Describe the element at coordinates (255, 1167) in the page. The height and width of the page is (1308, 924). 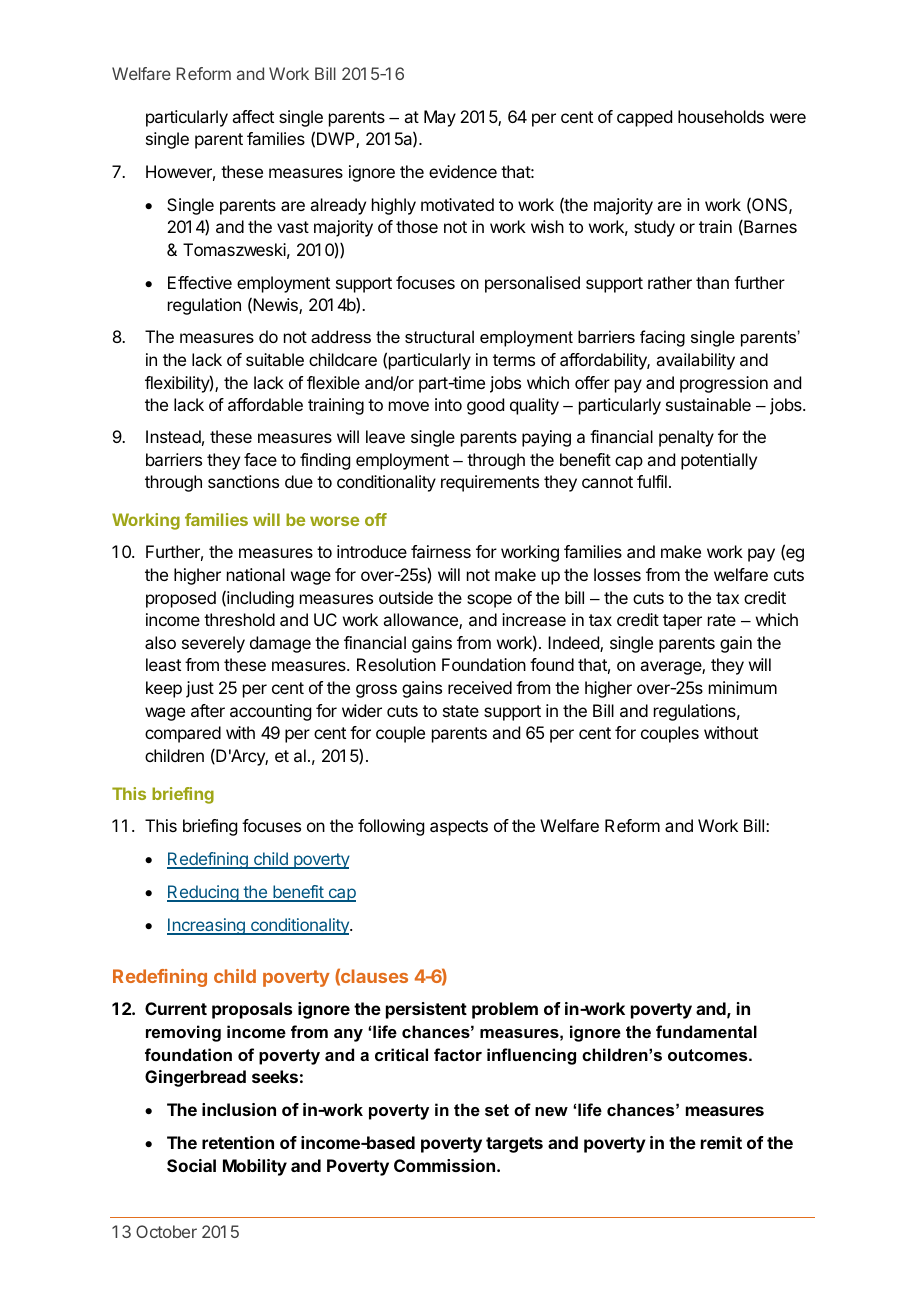
I see `Mobility` at that location.
